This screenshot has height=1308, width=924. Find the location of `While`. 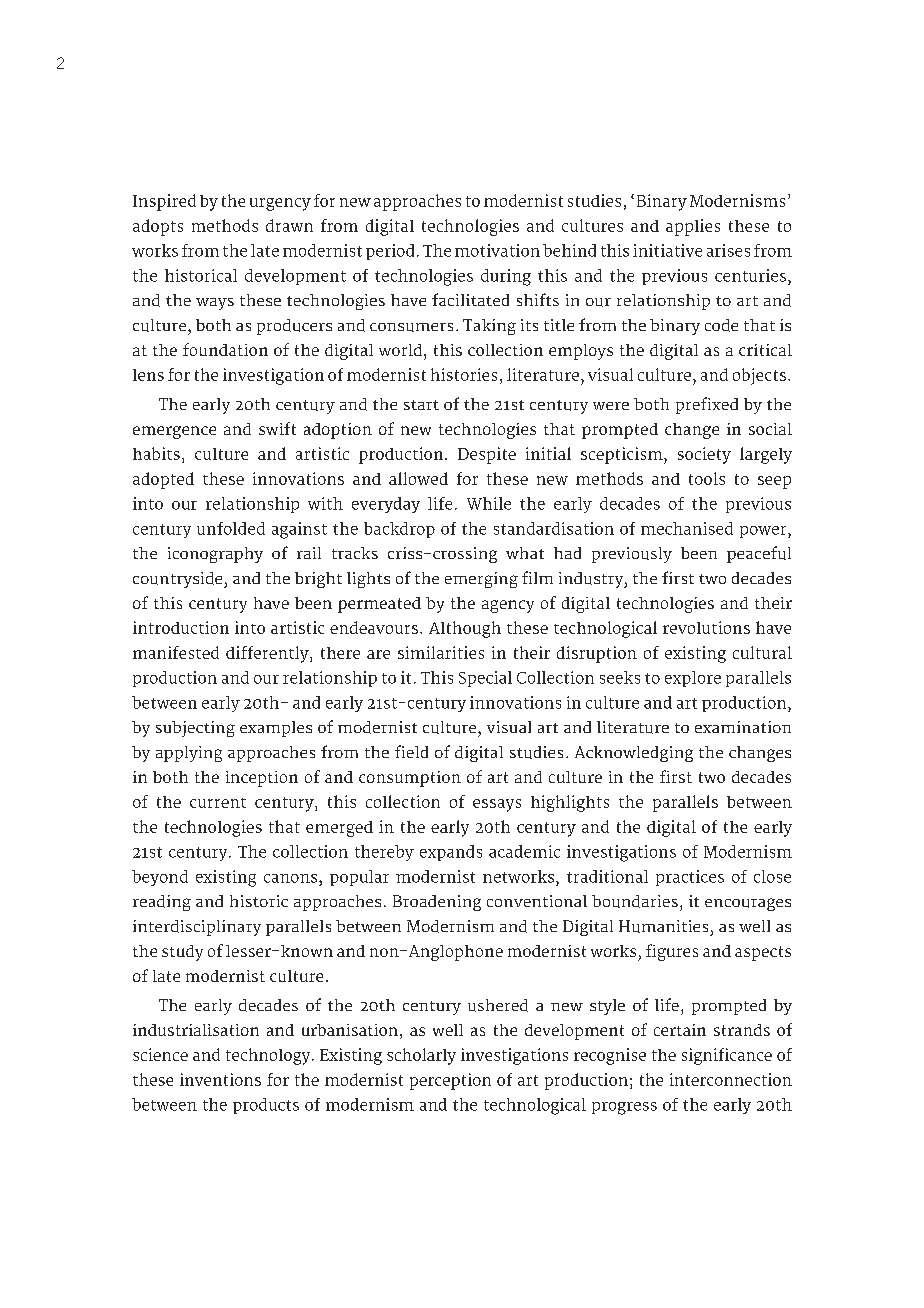

While is located at coordinates (489, 503).
